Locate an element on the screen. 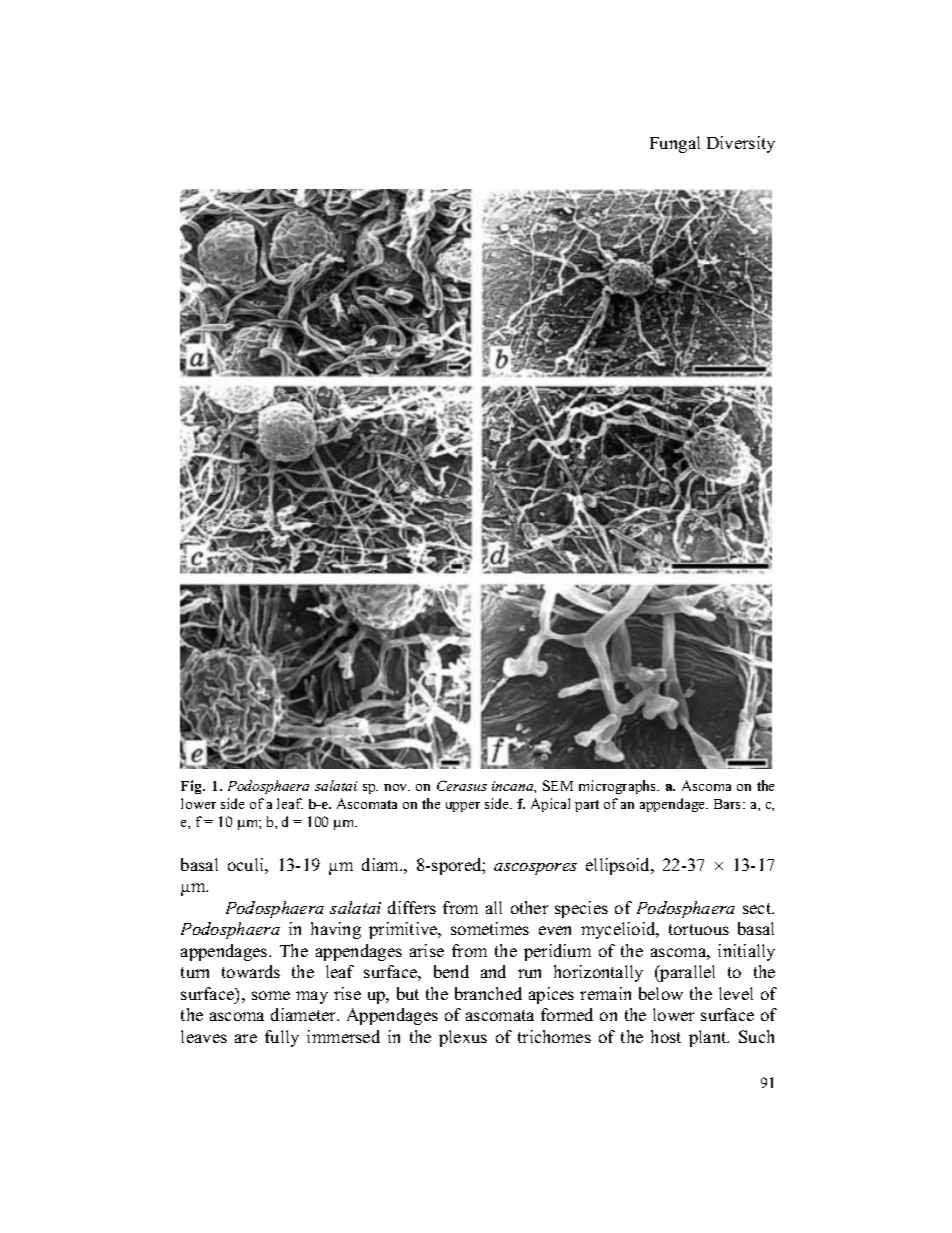  are is located at coordinates (246, 1038).
